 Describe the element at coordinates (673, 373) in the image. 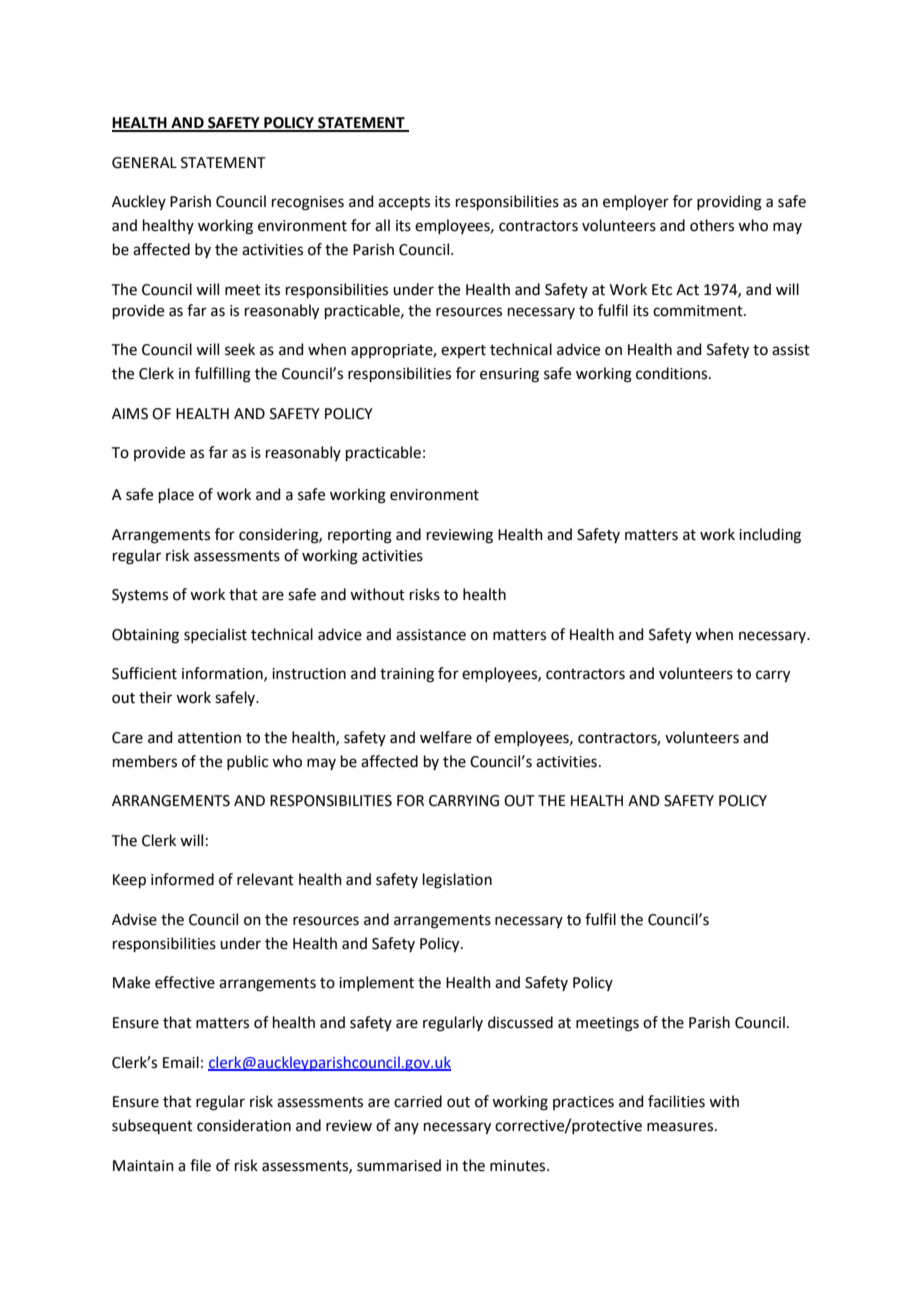

I see `conditions` at that location.
